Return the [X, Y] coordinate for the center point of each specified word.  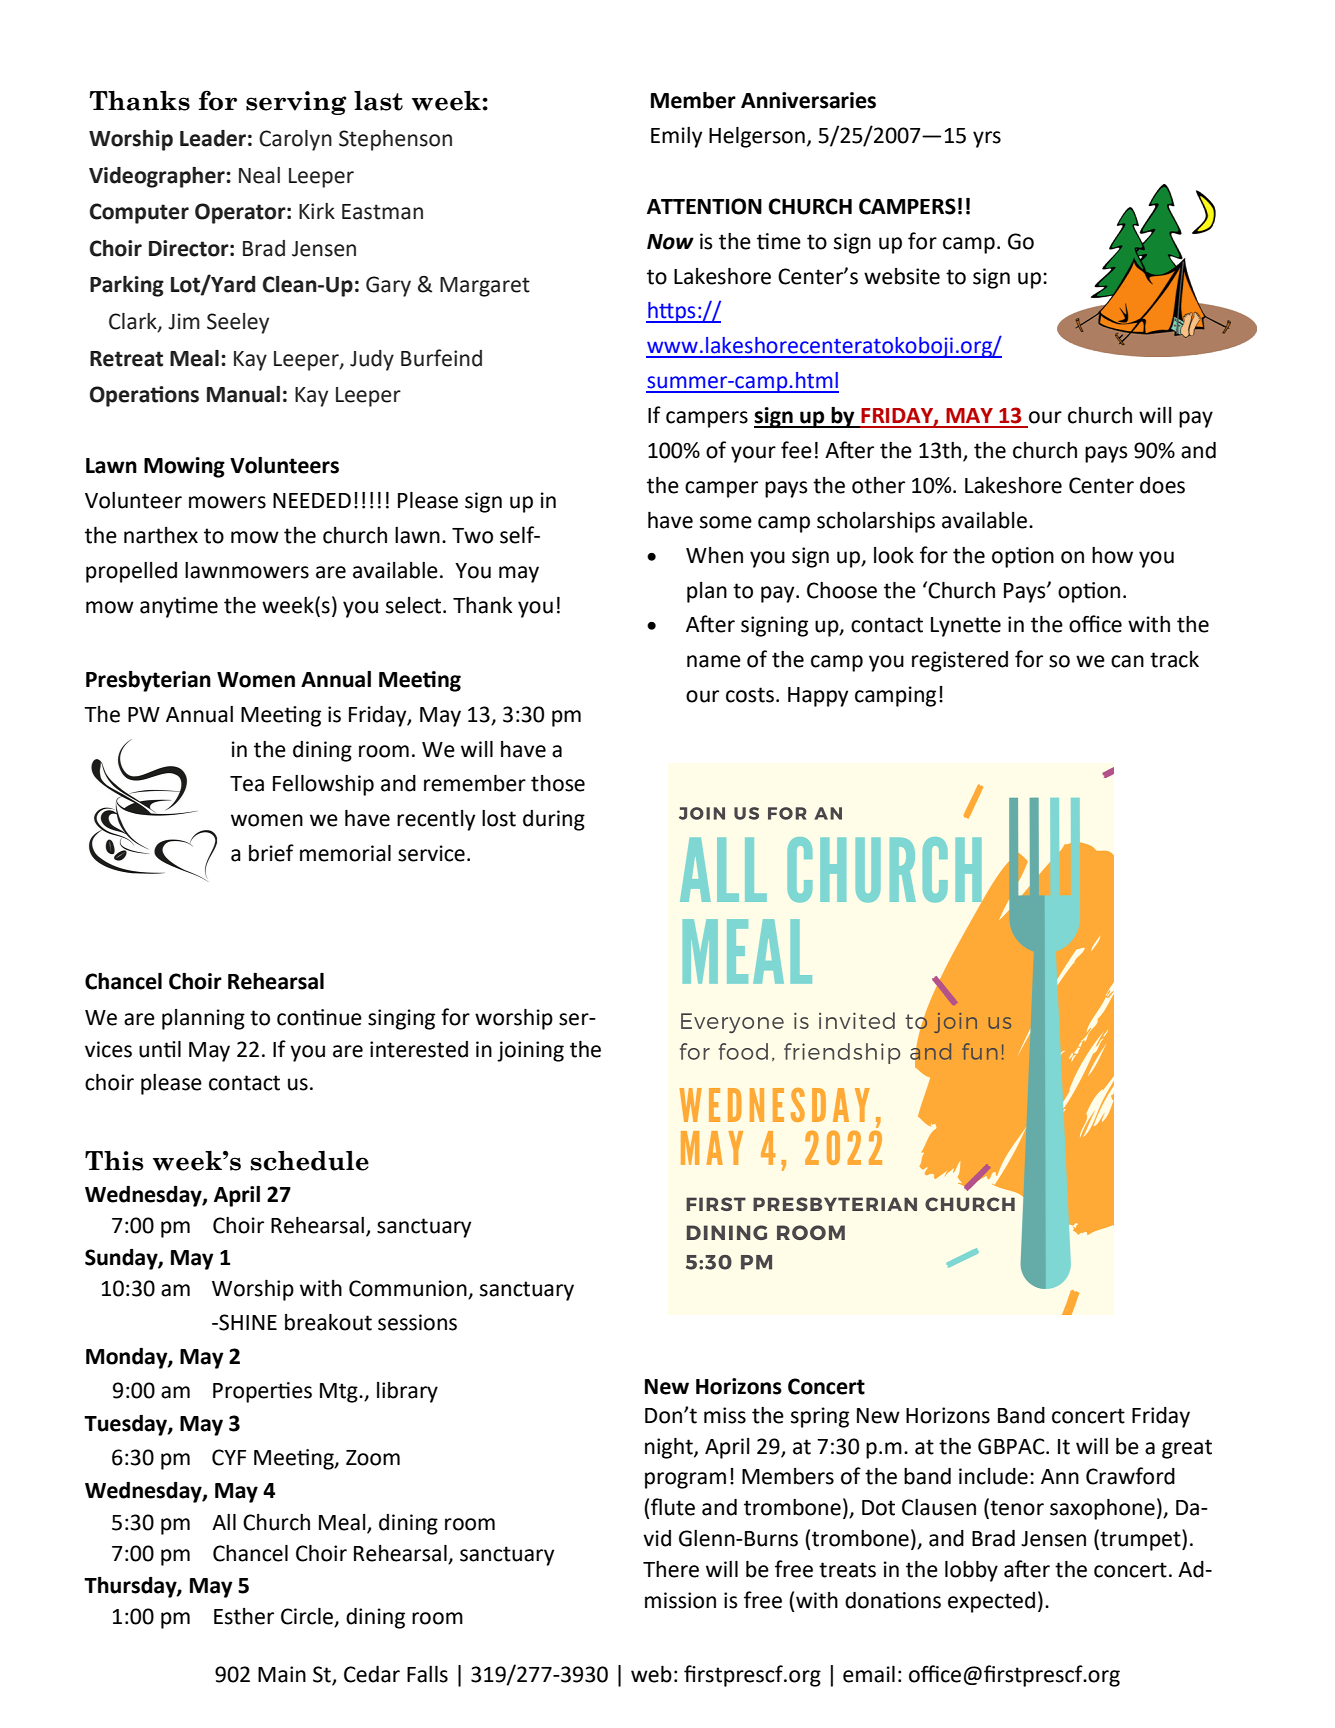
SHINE [247, 1322]
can [1127, 661]
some [726, 522]
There [671, 1569]
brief [271, 853]
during [554, 820]
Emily [676, 137]
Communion [409, 1289]
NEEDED [312, 500]
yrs [987, 139]
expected [991, 1602]
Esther [244, 1616]
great [1187, 1449]
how [1112, 555]
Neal [259, 175]
